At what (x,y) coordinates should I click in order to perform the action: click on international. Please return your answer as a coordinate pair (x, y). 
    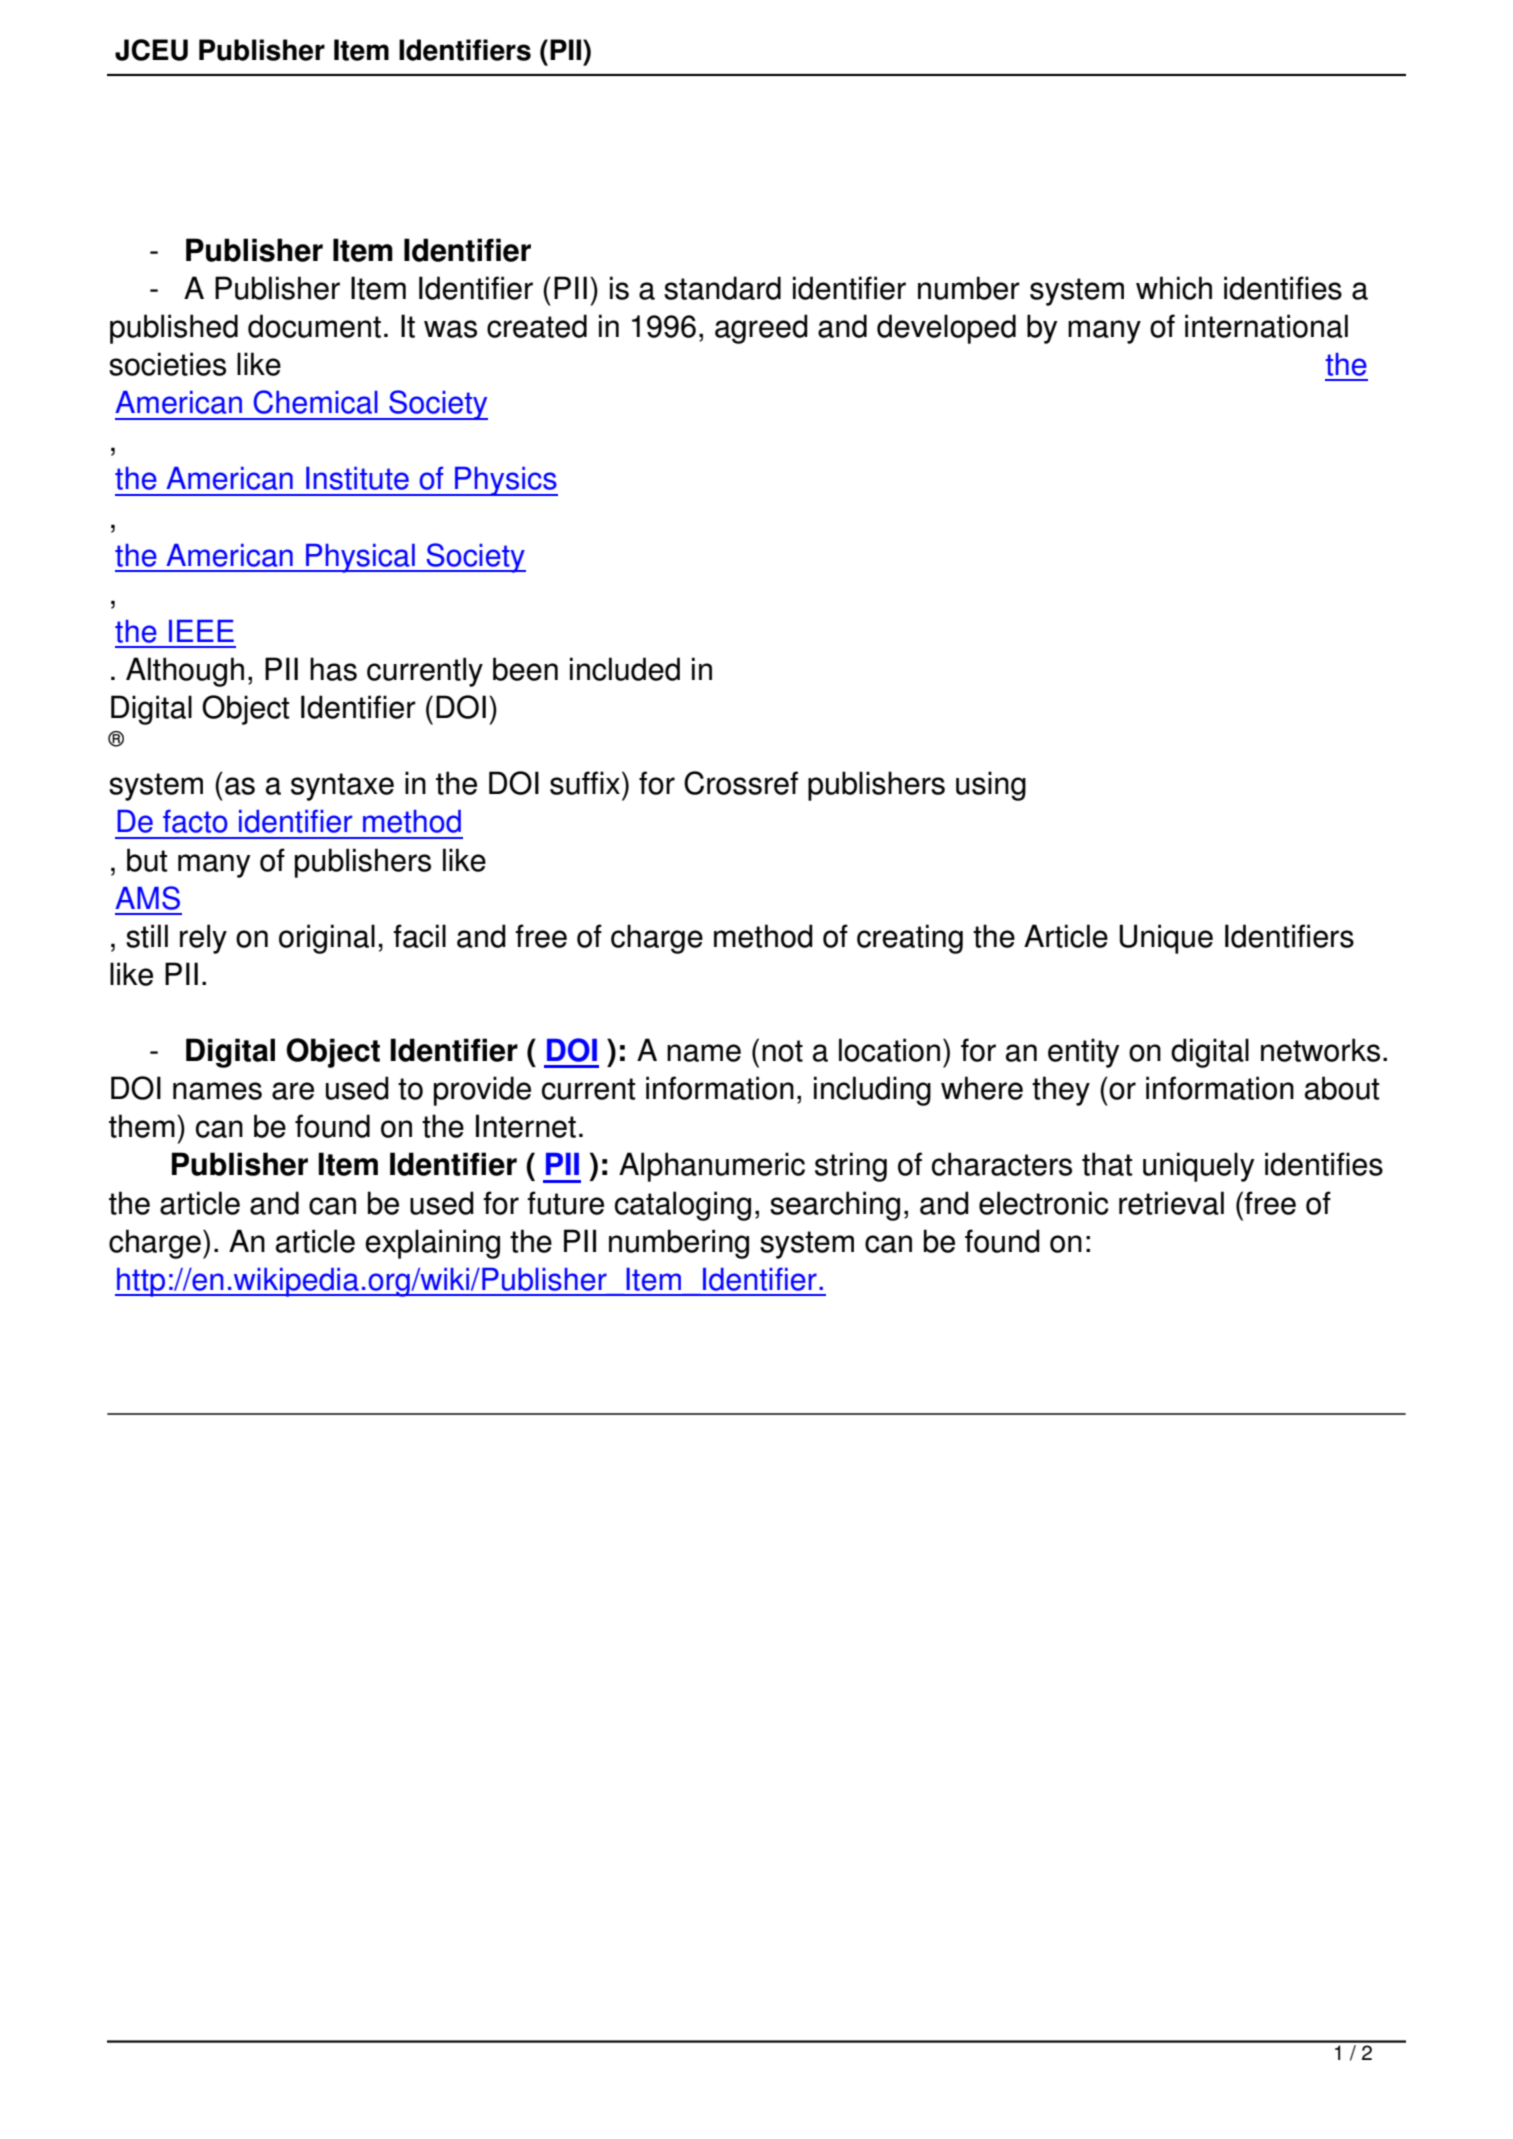
    Looking at the image, I should click on (1266, 326).
